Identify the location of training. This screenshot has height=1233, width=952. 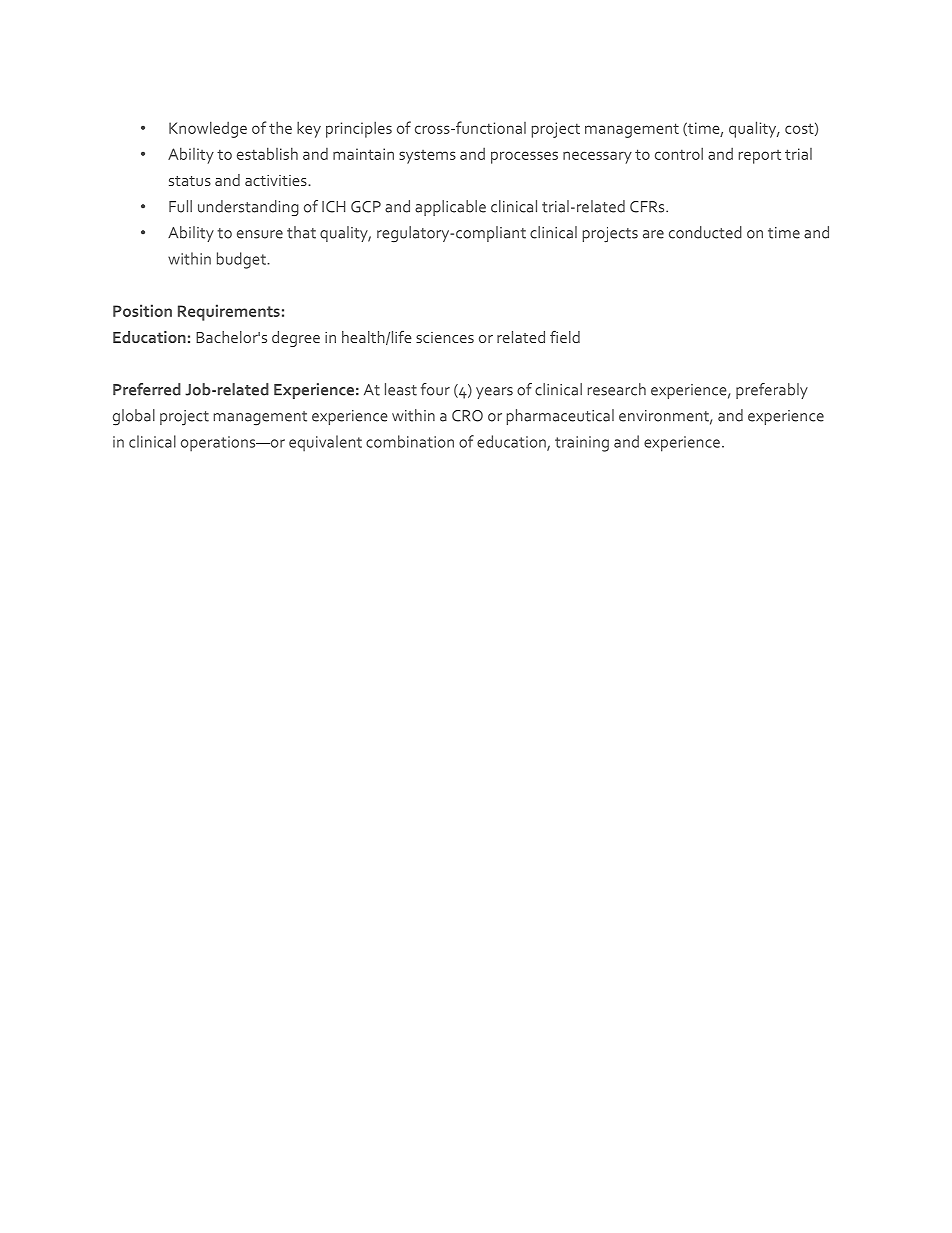
(582, 444).
